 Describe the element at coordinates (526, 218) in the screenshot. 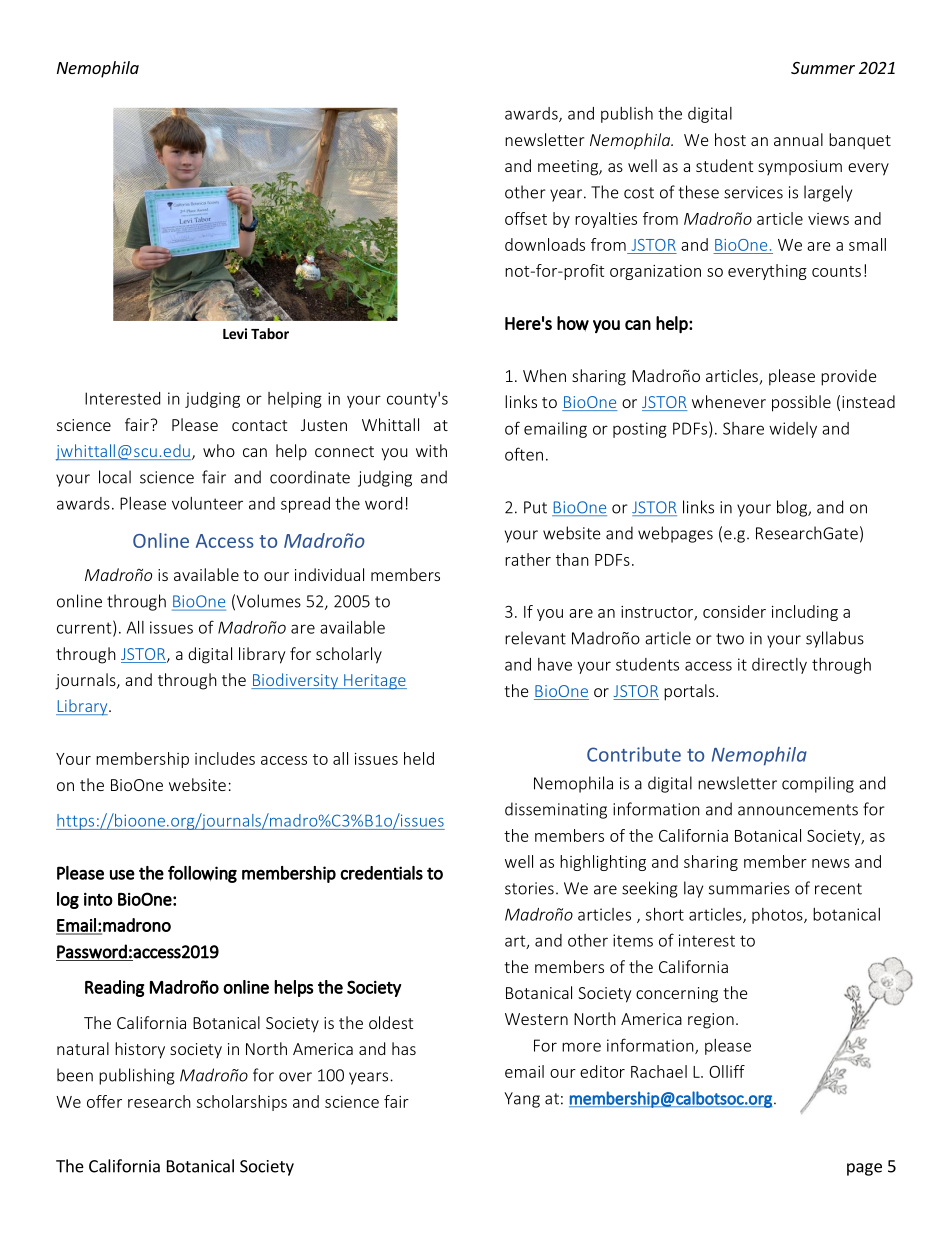

I see `offset` at that location.
